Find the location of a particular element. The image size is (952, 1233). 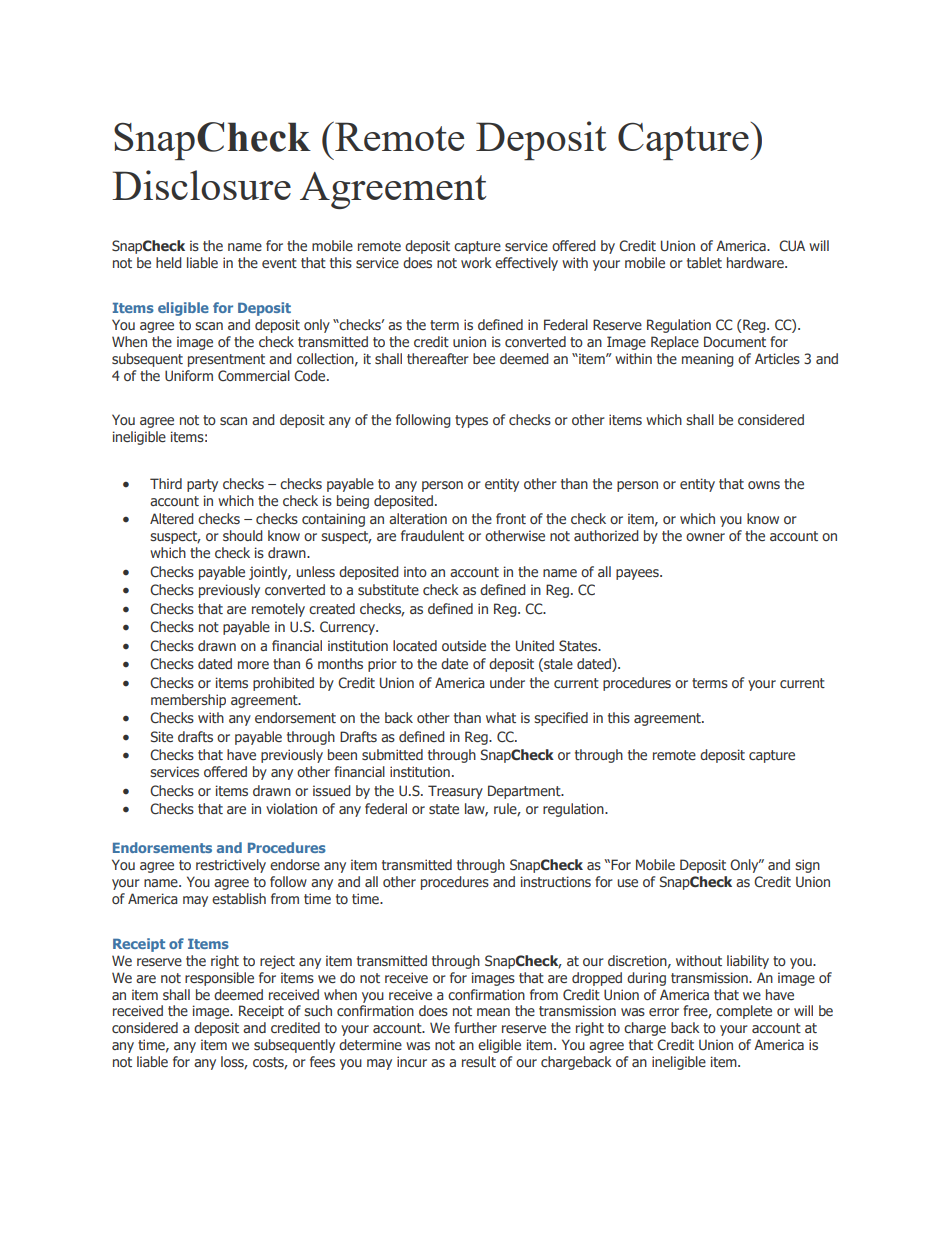

Disclosure is located at coordinates (201, 185).
